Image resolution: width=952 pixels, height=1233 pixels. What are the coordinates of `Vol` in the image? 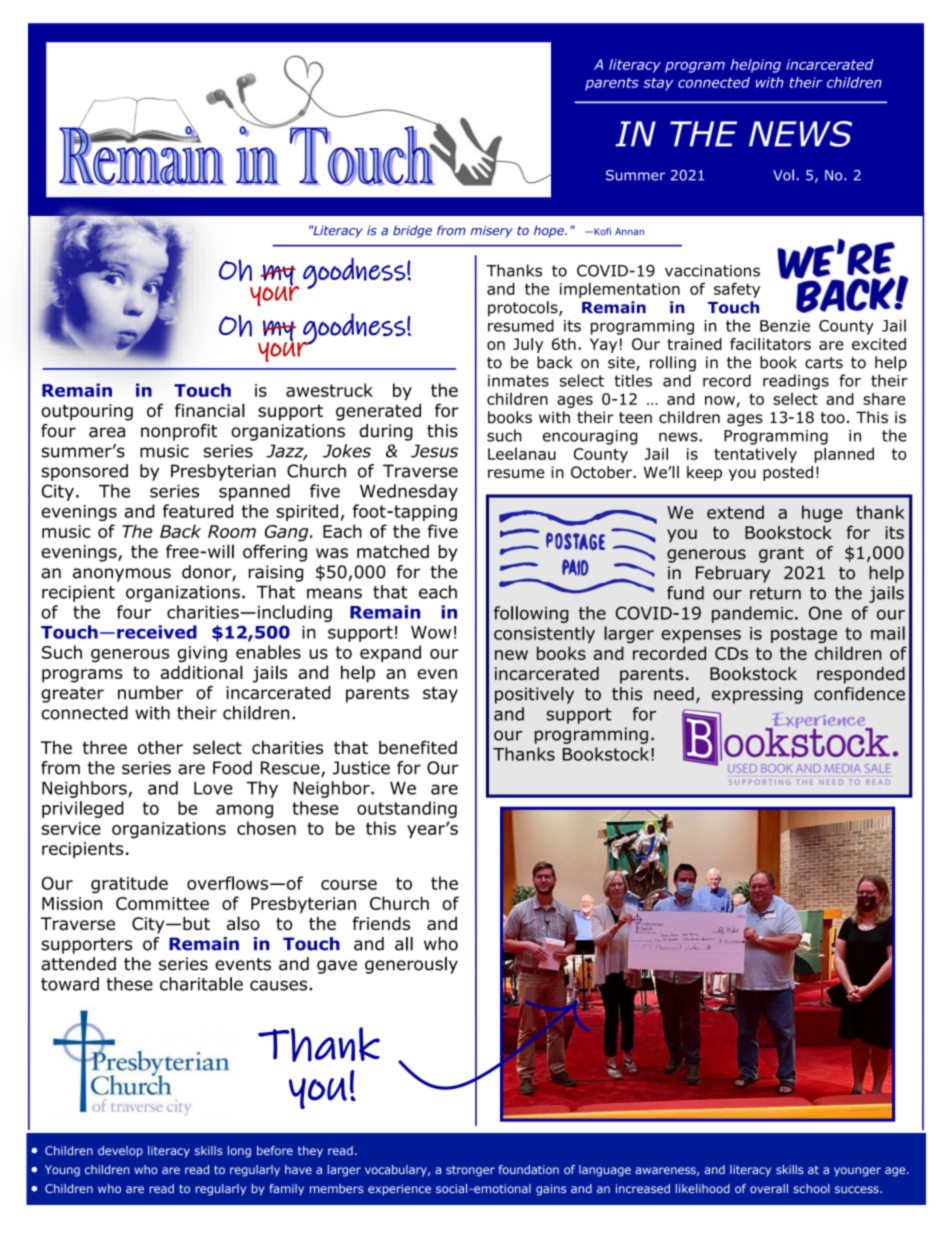 It's located at (783, 175).
